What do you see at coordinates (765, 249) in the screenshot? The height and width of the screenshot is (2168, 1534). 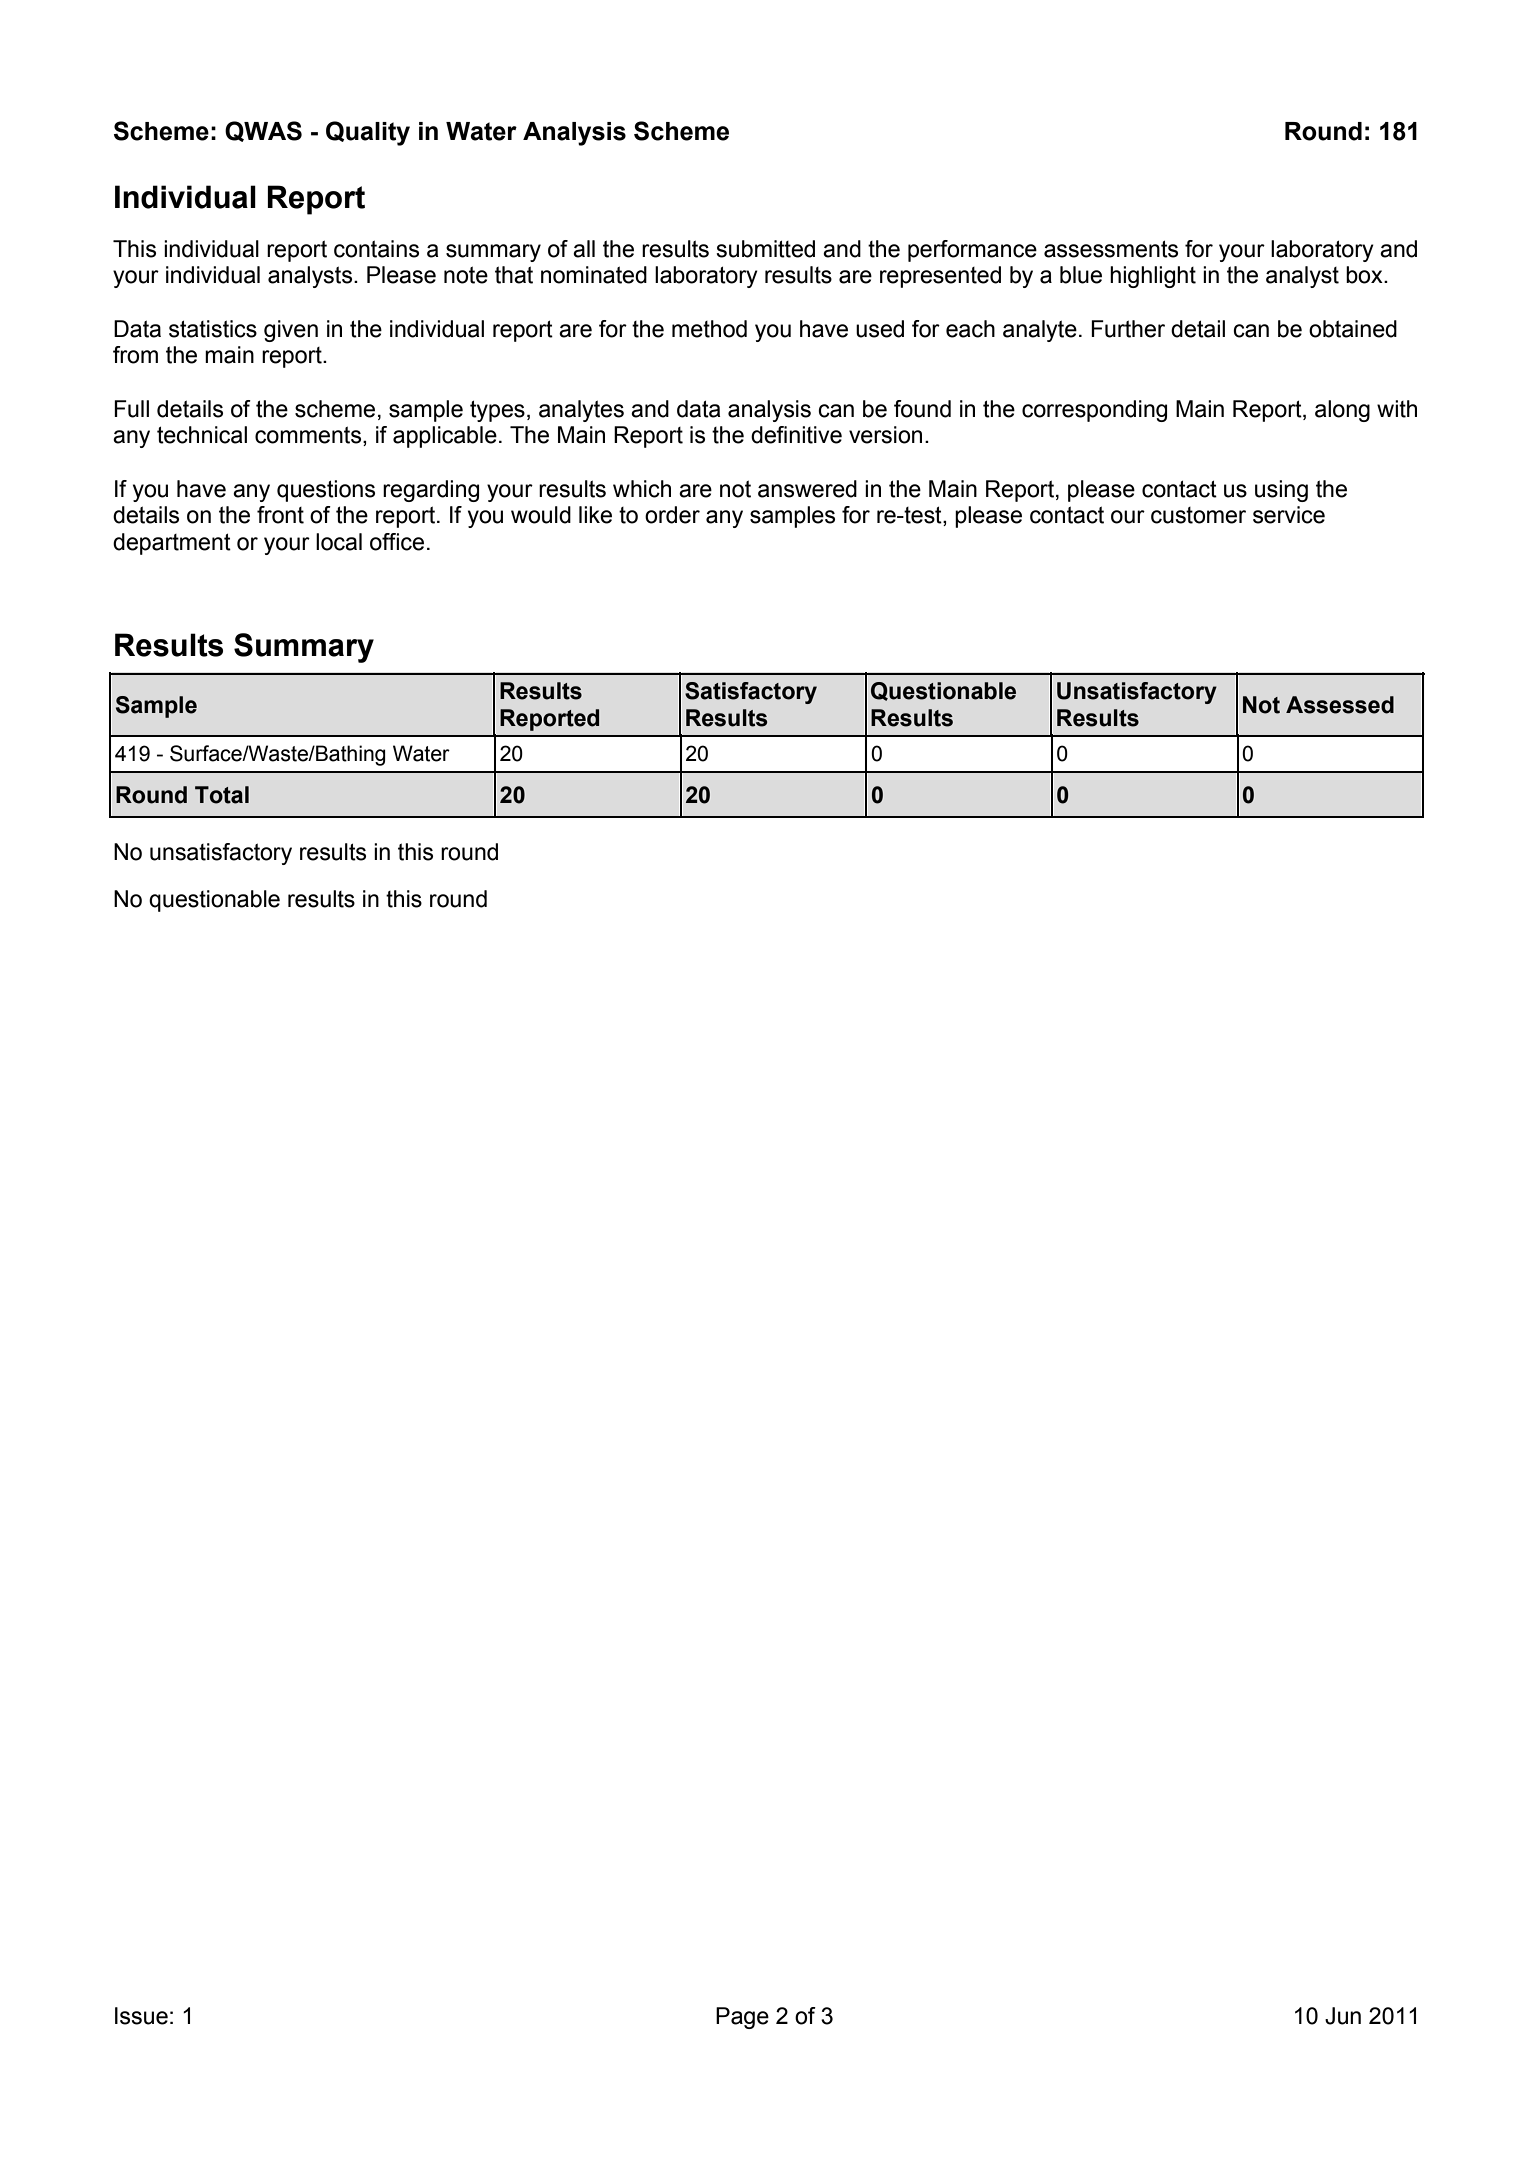 I see `submitted` at bounding box center [765, 249].
